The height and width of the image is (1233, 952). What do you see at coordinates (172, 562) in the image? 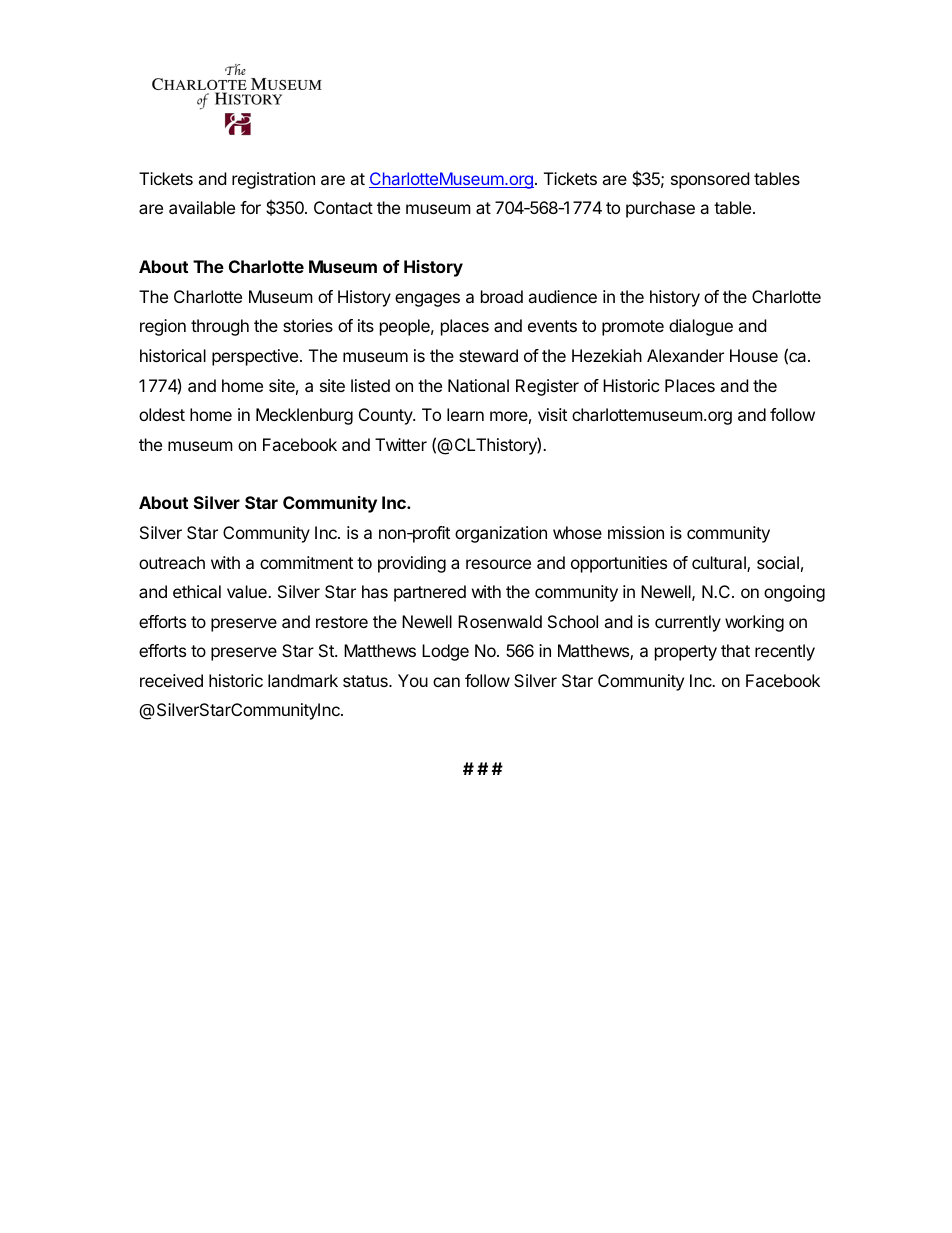
I see `outreach` at bounding box center [172, 562].
